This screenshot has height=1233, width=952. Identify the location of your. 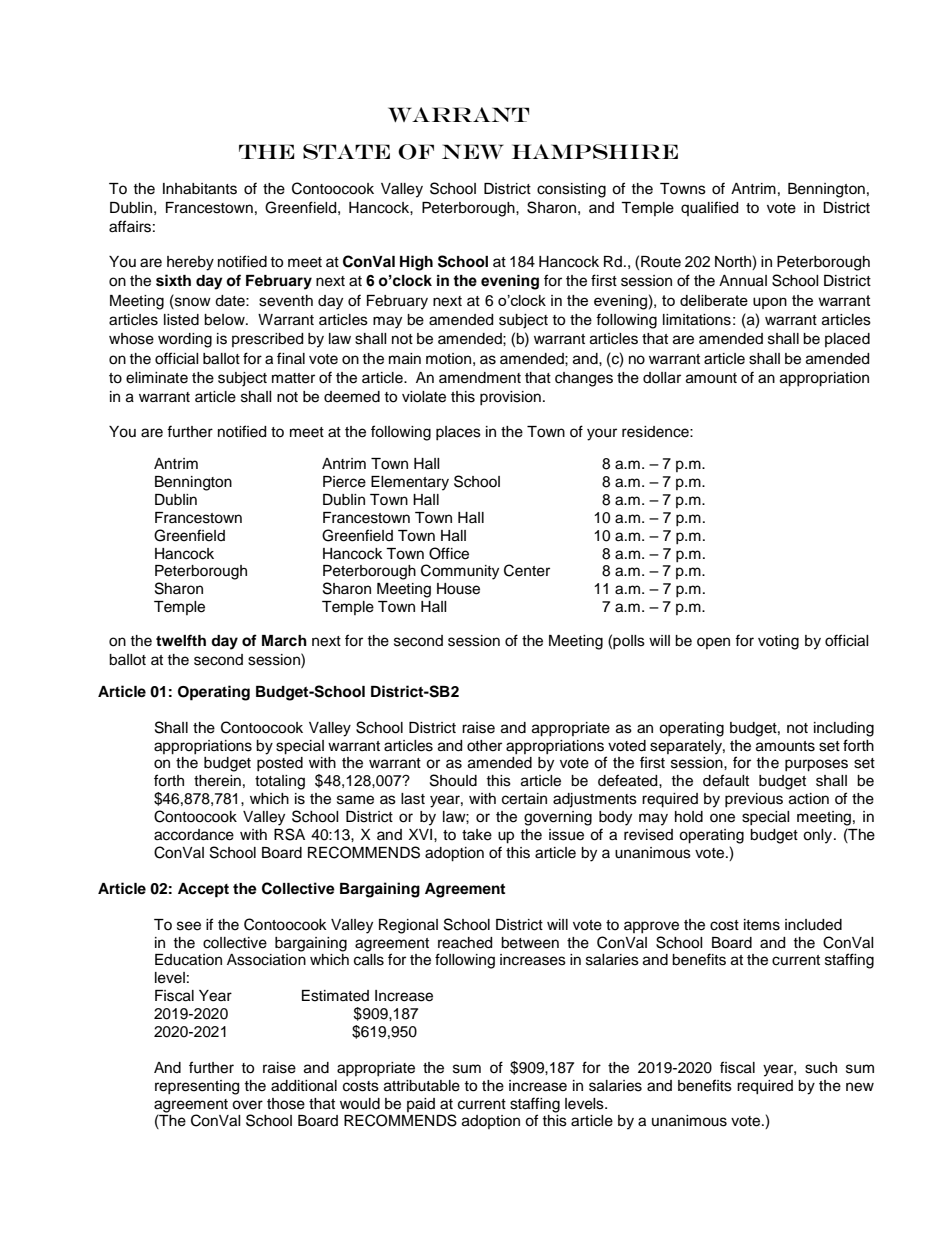
(602, 434).
